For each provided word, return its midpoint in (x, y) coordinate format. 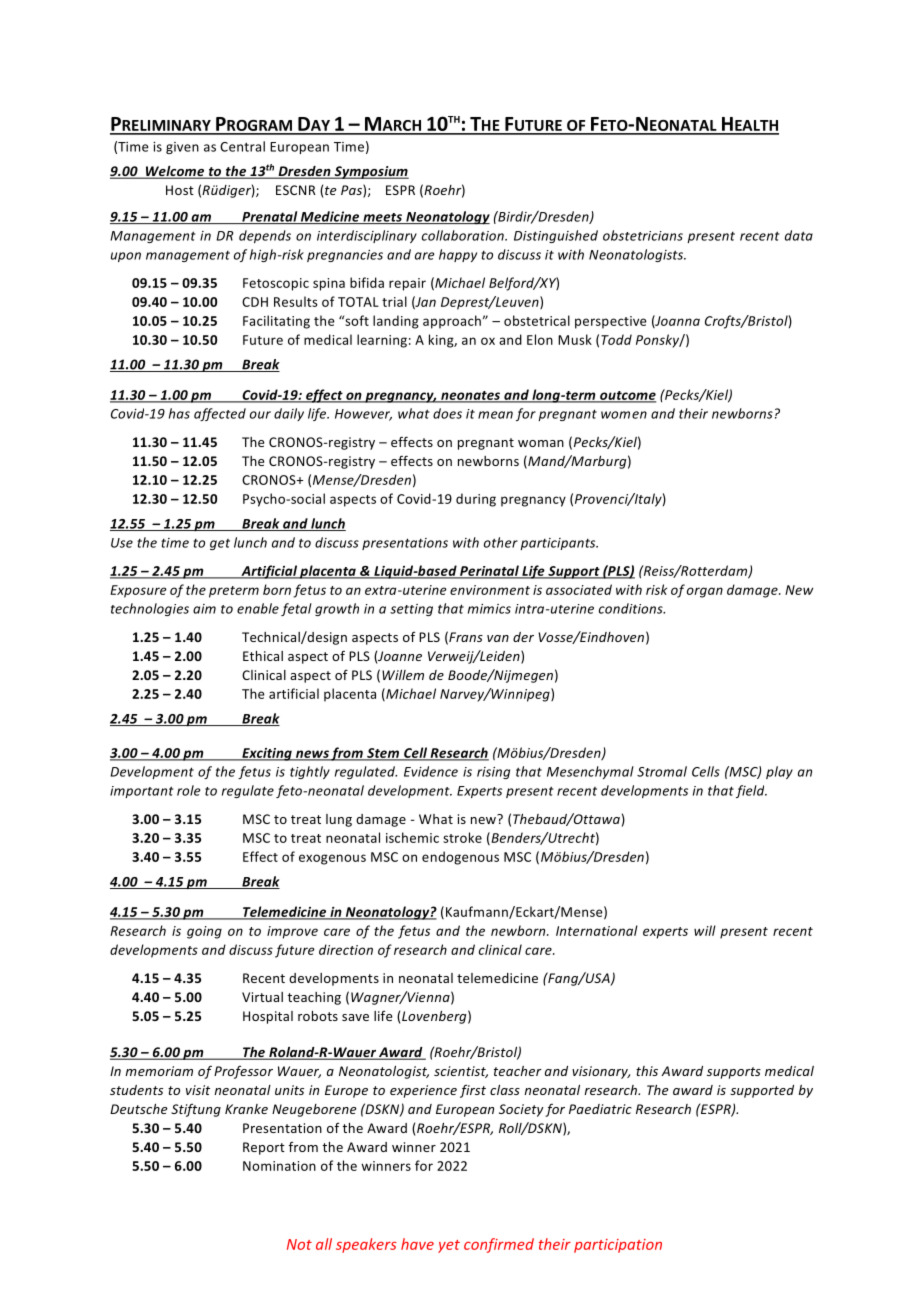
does (447, 413)
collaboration (464, 235)
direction (346, 949)
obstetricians (643, 235)
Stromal (662, 771)
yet (449, 1246)
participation (618, 1246)
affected (220, 414)
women (624, 415)
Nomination (279, 1166)
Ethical (263, 656)
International (597, 930)
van (498, 638)
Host (180, 190)
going (204, 932)
